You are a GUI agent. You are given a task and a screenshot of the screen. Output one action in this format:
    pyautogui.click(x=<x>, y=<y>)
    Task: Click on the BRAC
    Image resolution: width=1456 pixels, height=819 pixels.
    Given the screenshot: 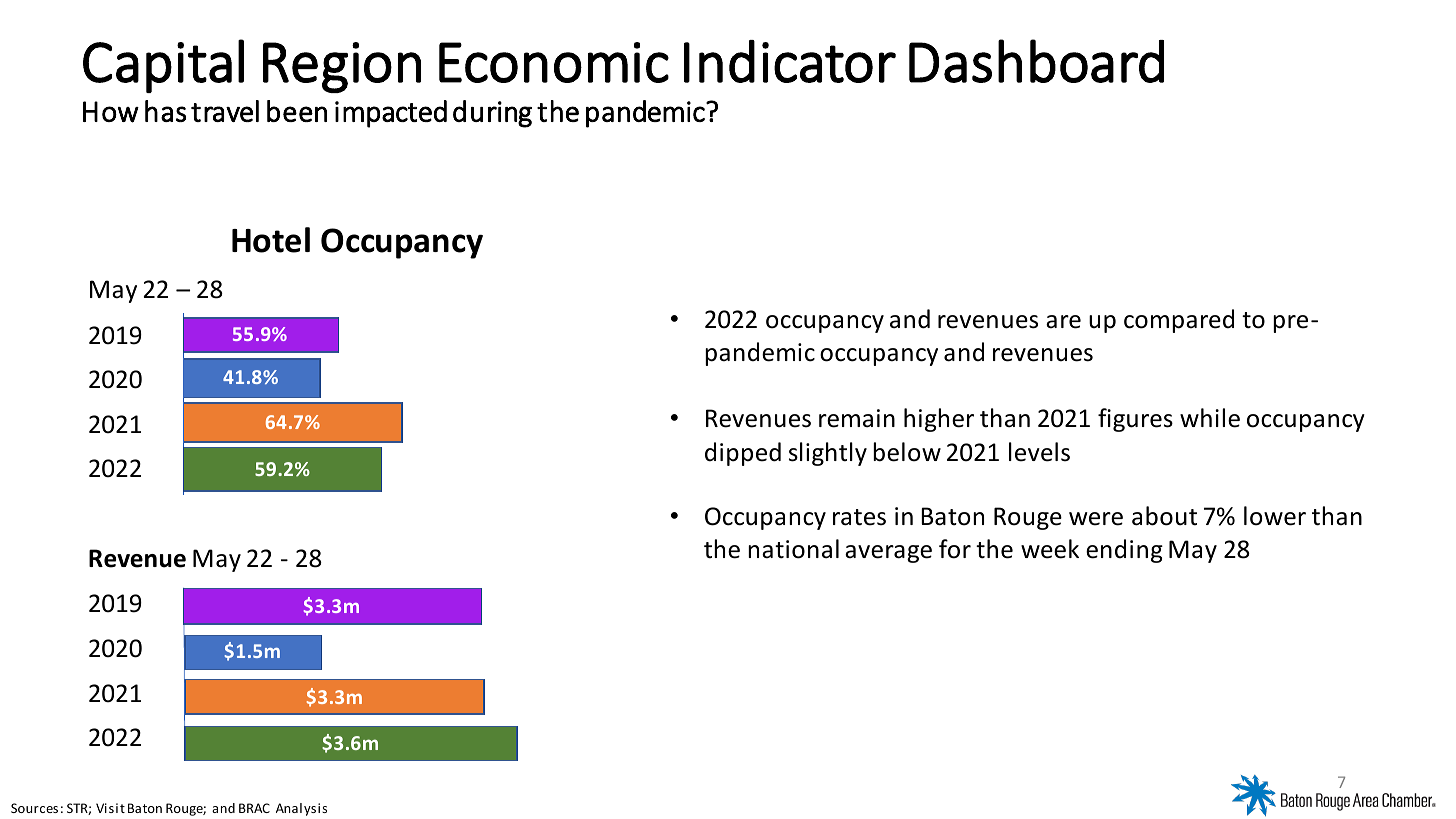 What is the action you would take?
    pyautogui.click(x=254, y=808)
